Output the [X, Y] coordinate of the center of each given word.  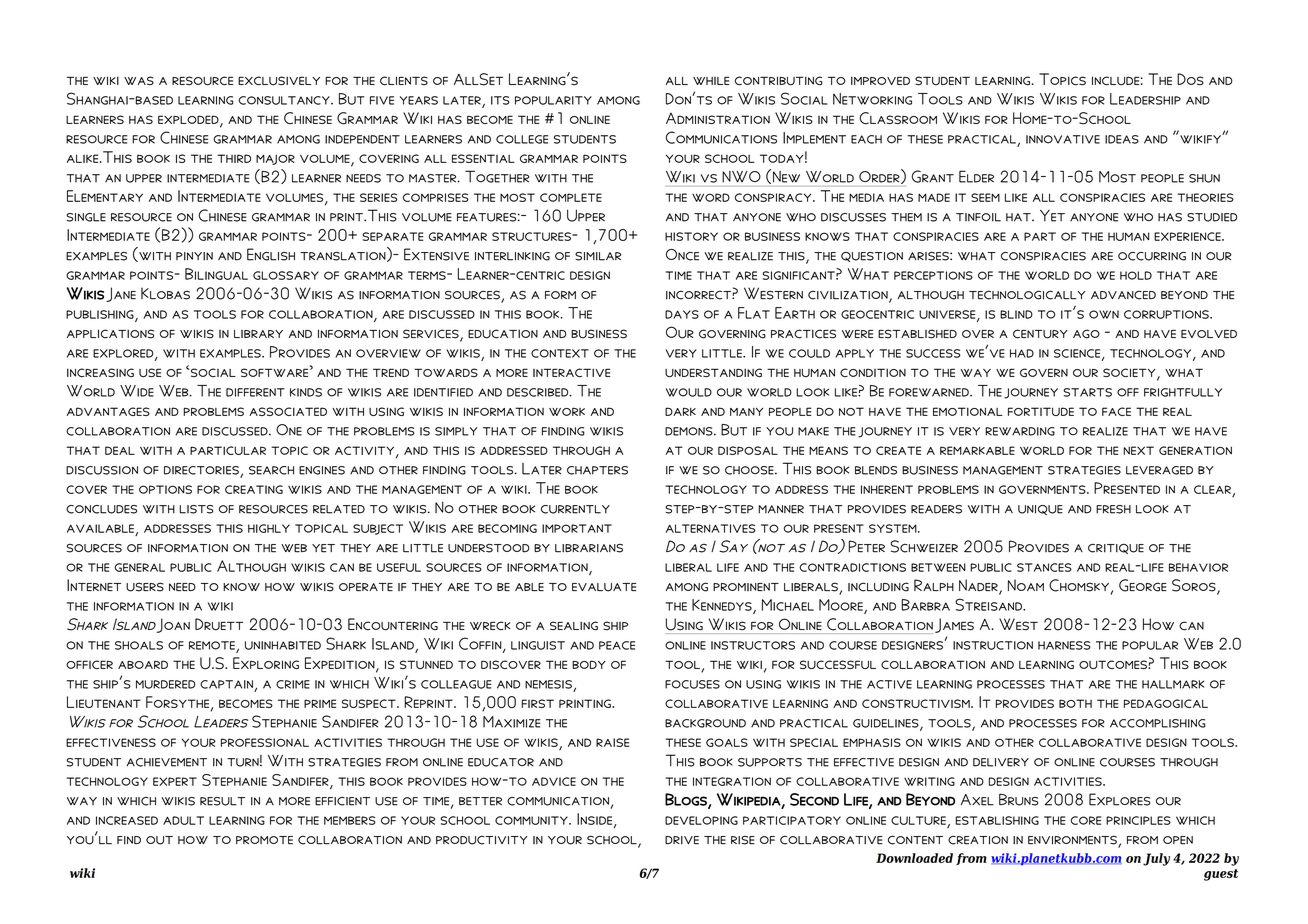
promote [264, 840]
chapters [597, 470]
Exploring [266, 663]
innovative [1063, 139]
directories [201, 470]
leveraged [1159, 470]
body [589, 664]
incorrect [699, 295]
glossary [286, 275]
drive [682, 840]
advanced [1123, 295]
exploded [189, 121]
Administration [718, 118]
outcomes [1114, 664]
